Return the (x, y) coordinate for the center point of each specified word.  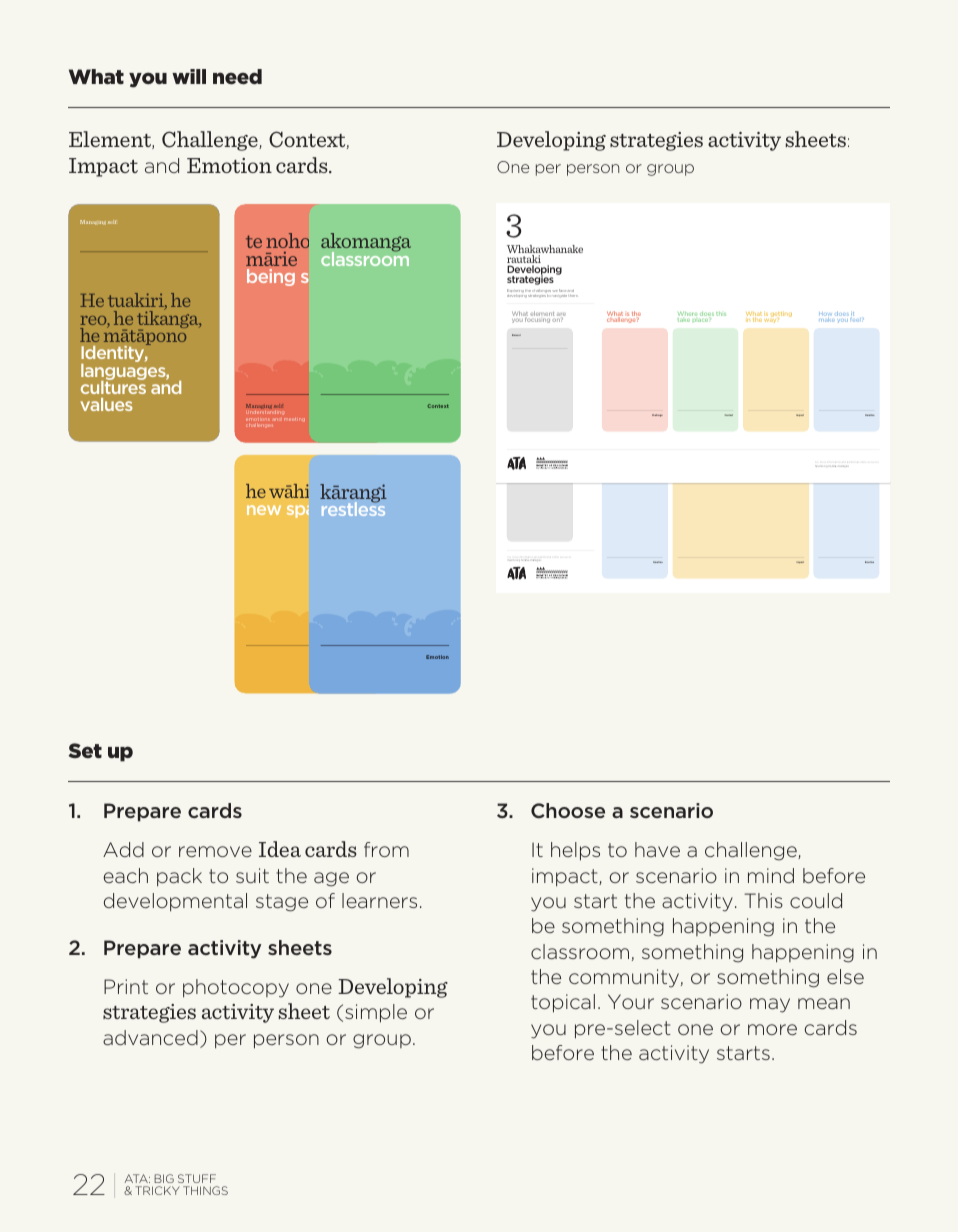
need (237, 77)
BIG (164, 1178)
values (106, 404)
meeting (294, 419)
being (271, 277)
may (770, 1005)
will (189, 76)
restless (353, 508)
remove (215, 851)
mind (771, 875)
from (386, 849)
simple (376, 1013)
